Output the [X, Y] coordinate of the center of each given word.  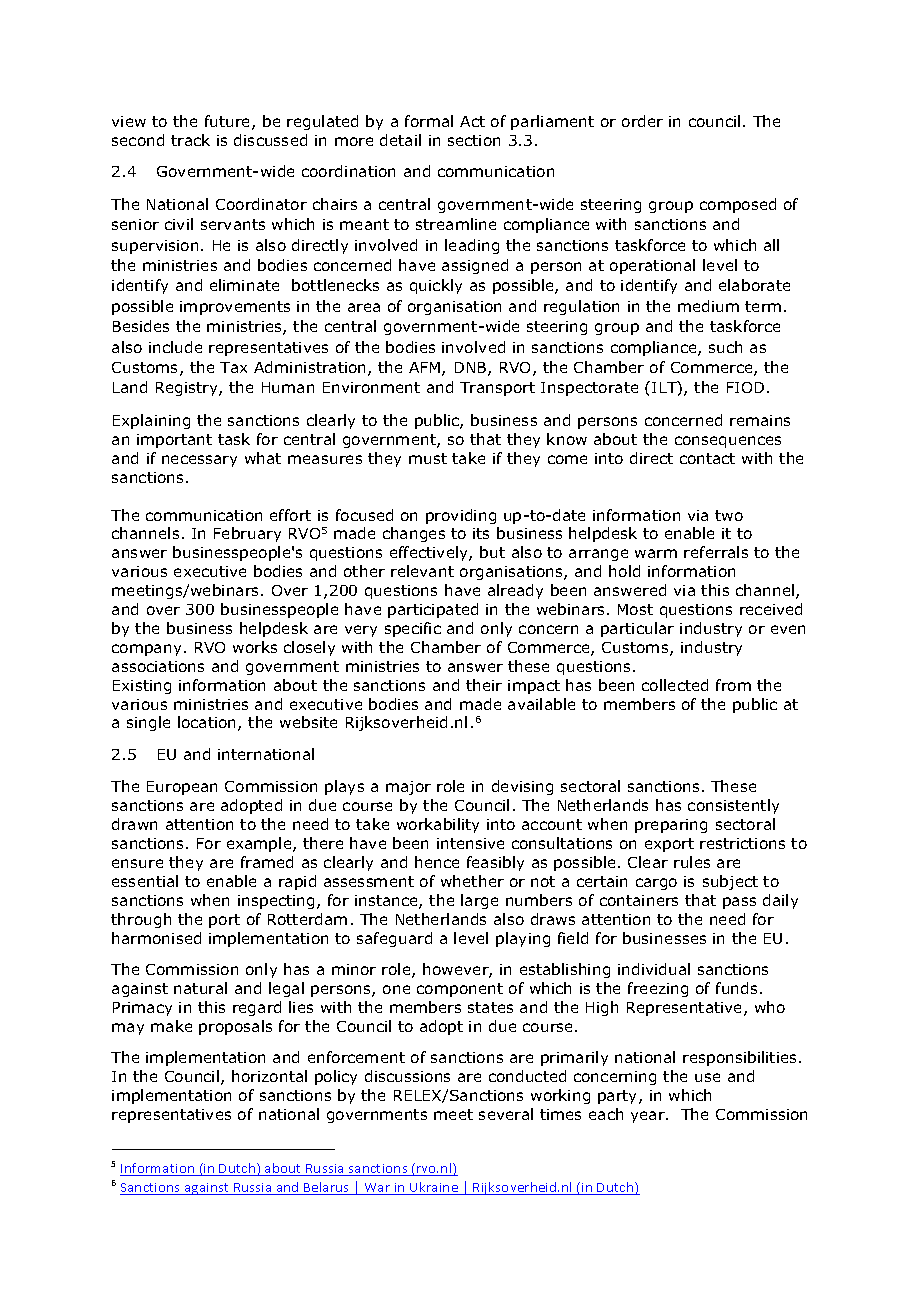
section [474, 140]
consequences [728, 442]
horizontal [269, 1076]
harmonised [156, 938]
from [733, 685]
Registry [188, 389]
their [484, 685]
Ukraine [434, 1188]
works [255, 647]
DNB [472, 369]
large [479, 901]
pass [739, 903]
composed [738, 205]
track [190, 140]
